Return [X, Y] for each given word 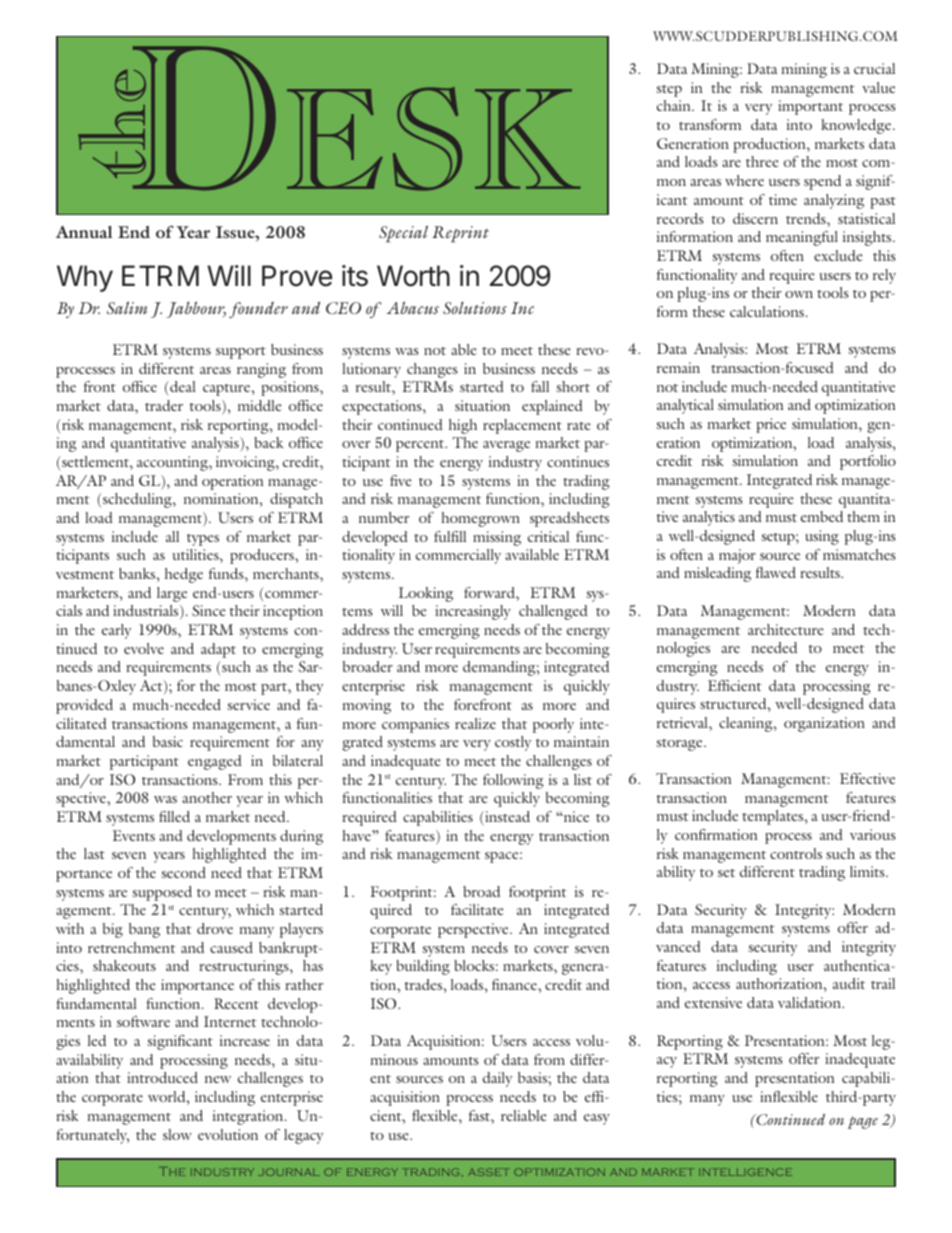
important [810, 107]
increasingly [473, 612]
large [172, 594]
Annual [84, 232]
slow [177, 1134]
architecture [786, 629]
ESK [434, 139]
